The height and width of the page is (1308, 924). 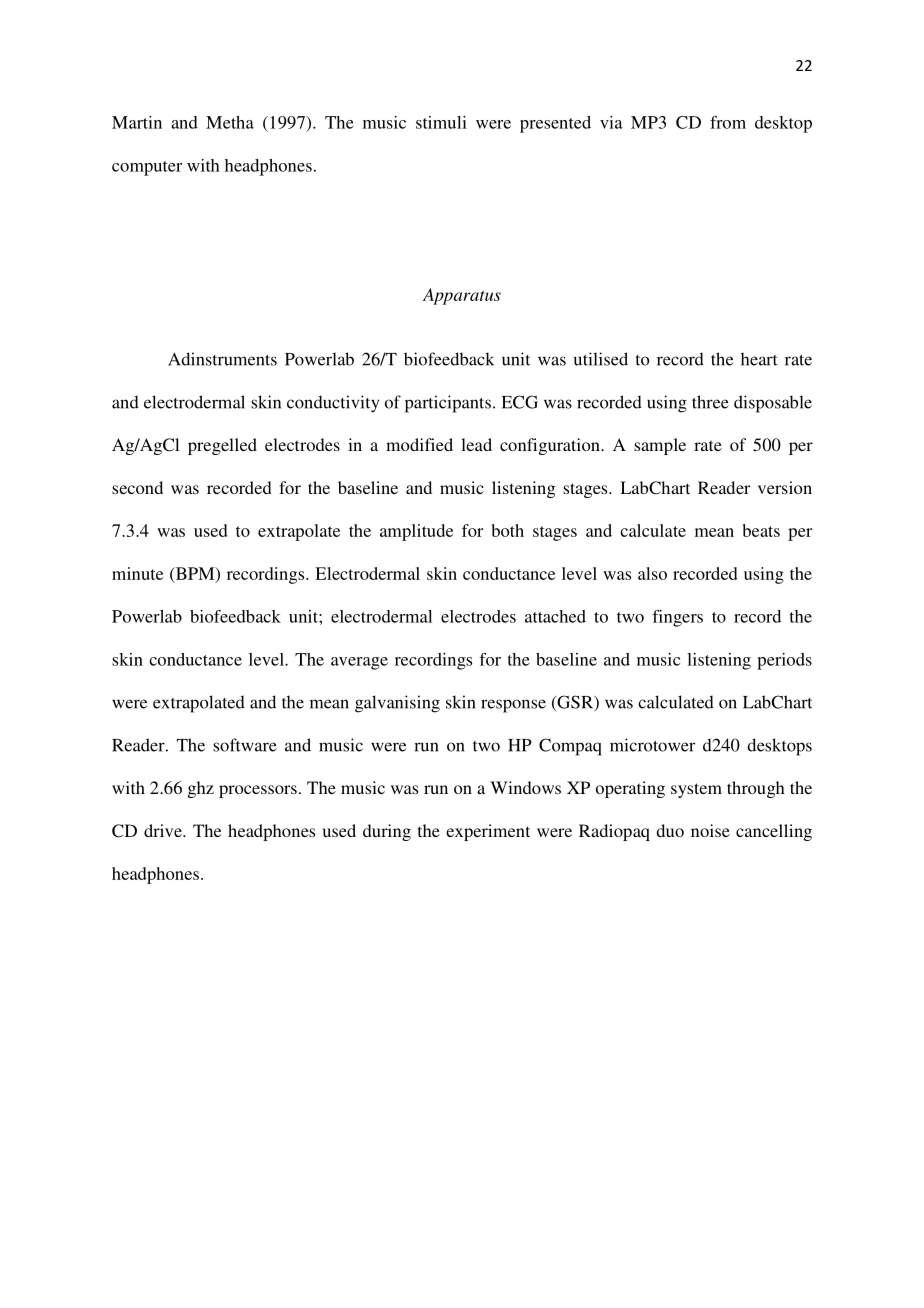 What do you see at coordinates (147, 168) in the page?
I see `computer` at bounding box center [147, 168].
